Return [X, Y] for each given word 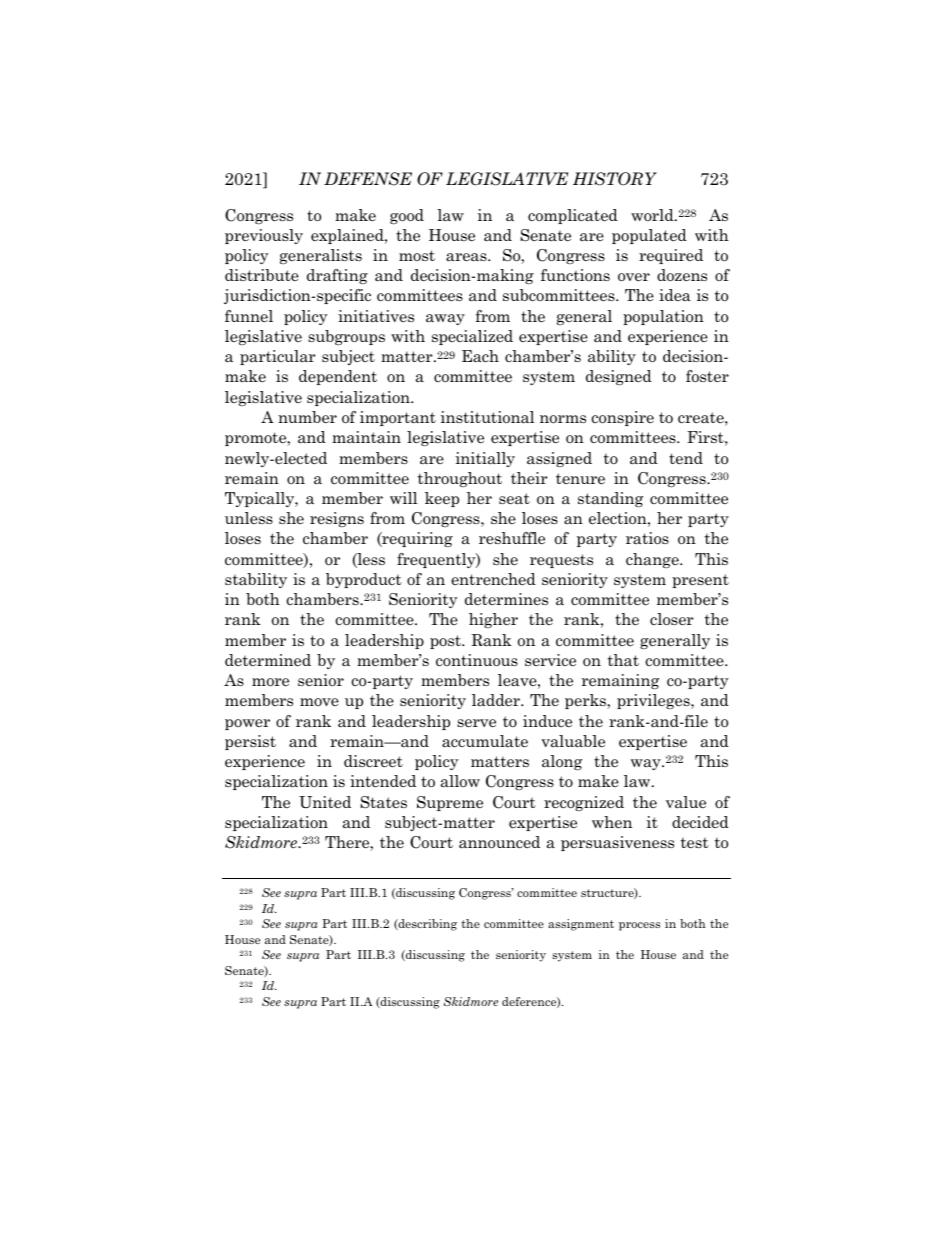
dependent [338, 377]
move [319, 702]
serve [476, 723]
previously [264, 236]
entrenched [493, 579]
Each [480, 356]
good [407, 216]
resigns [337, 519]
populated [649, 236]
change [653, 560]
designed [619, 377]
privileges [654, 701]
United [325, 802]
